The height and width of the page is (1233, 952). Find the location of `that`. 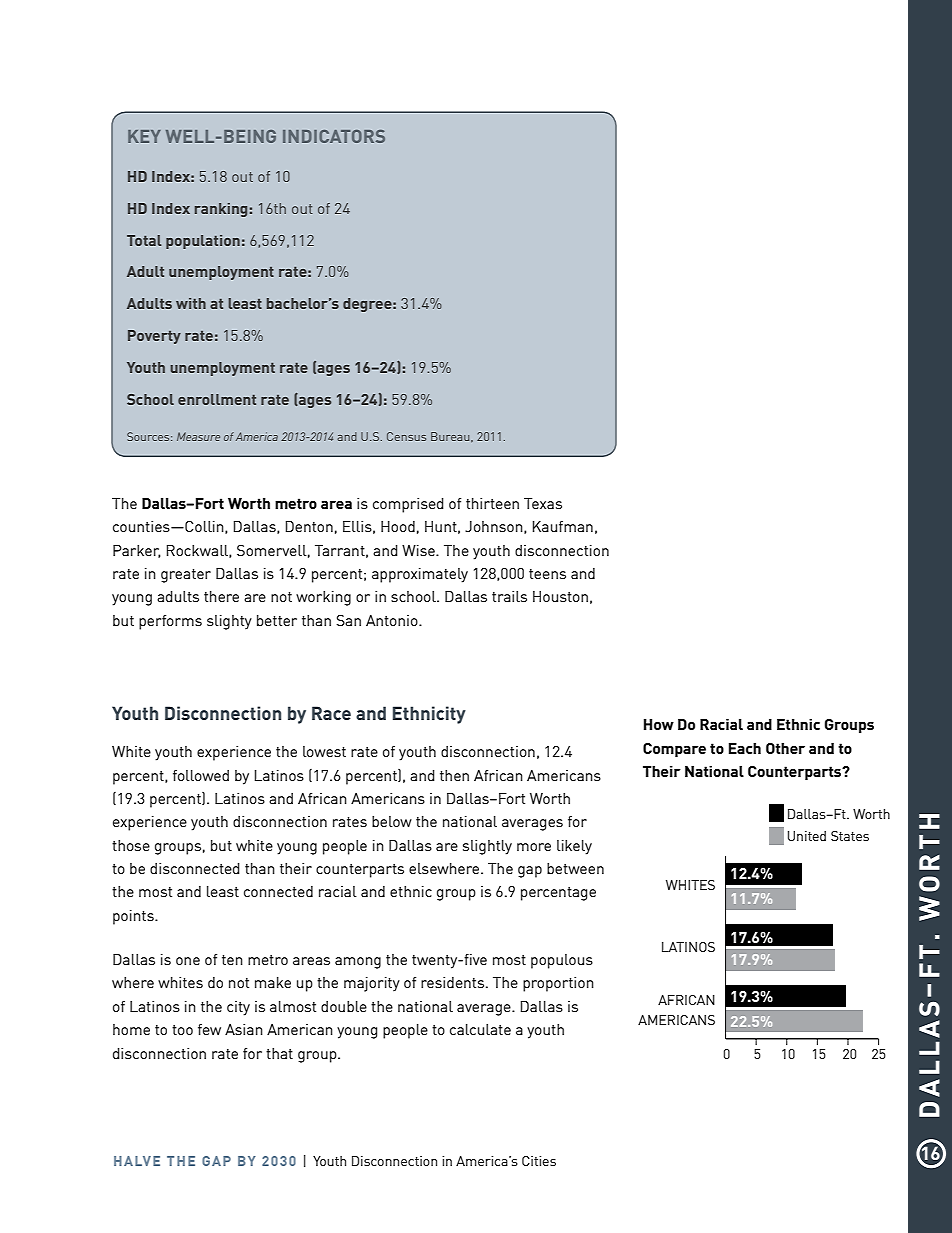

that is located at coordinates (279, 1053).
